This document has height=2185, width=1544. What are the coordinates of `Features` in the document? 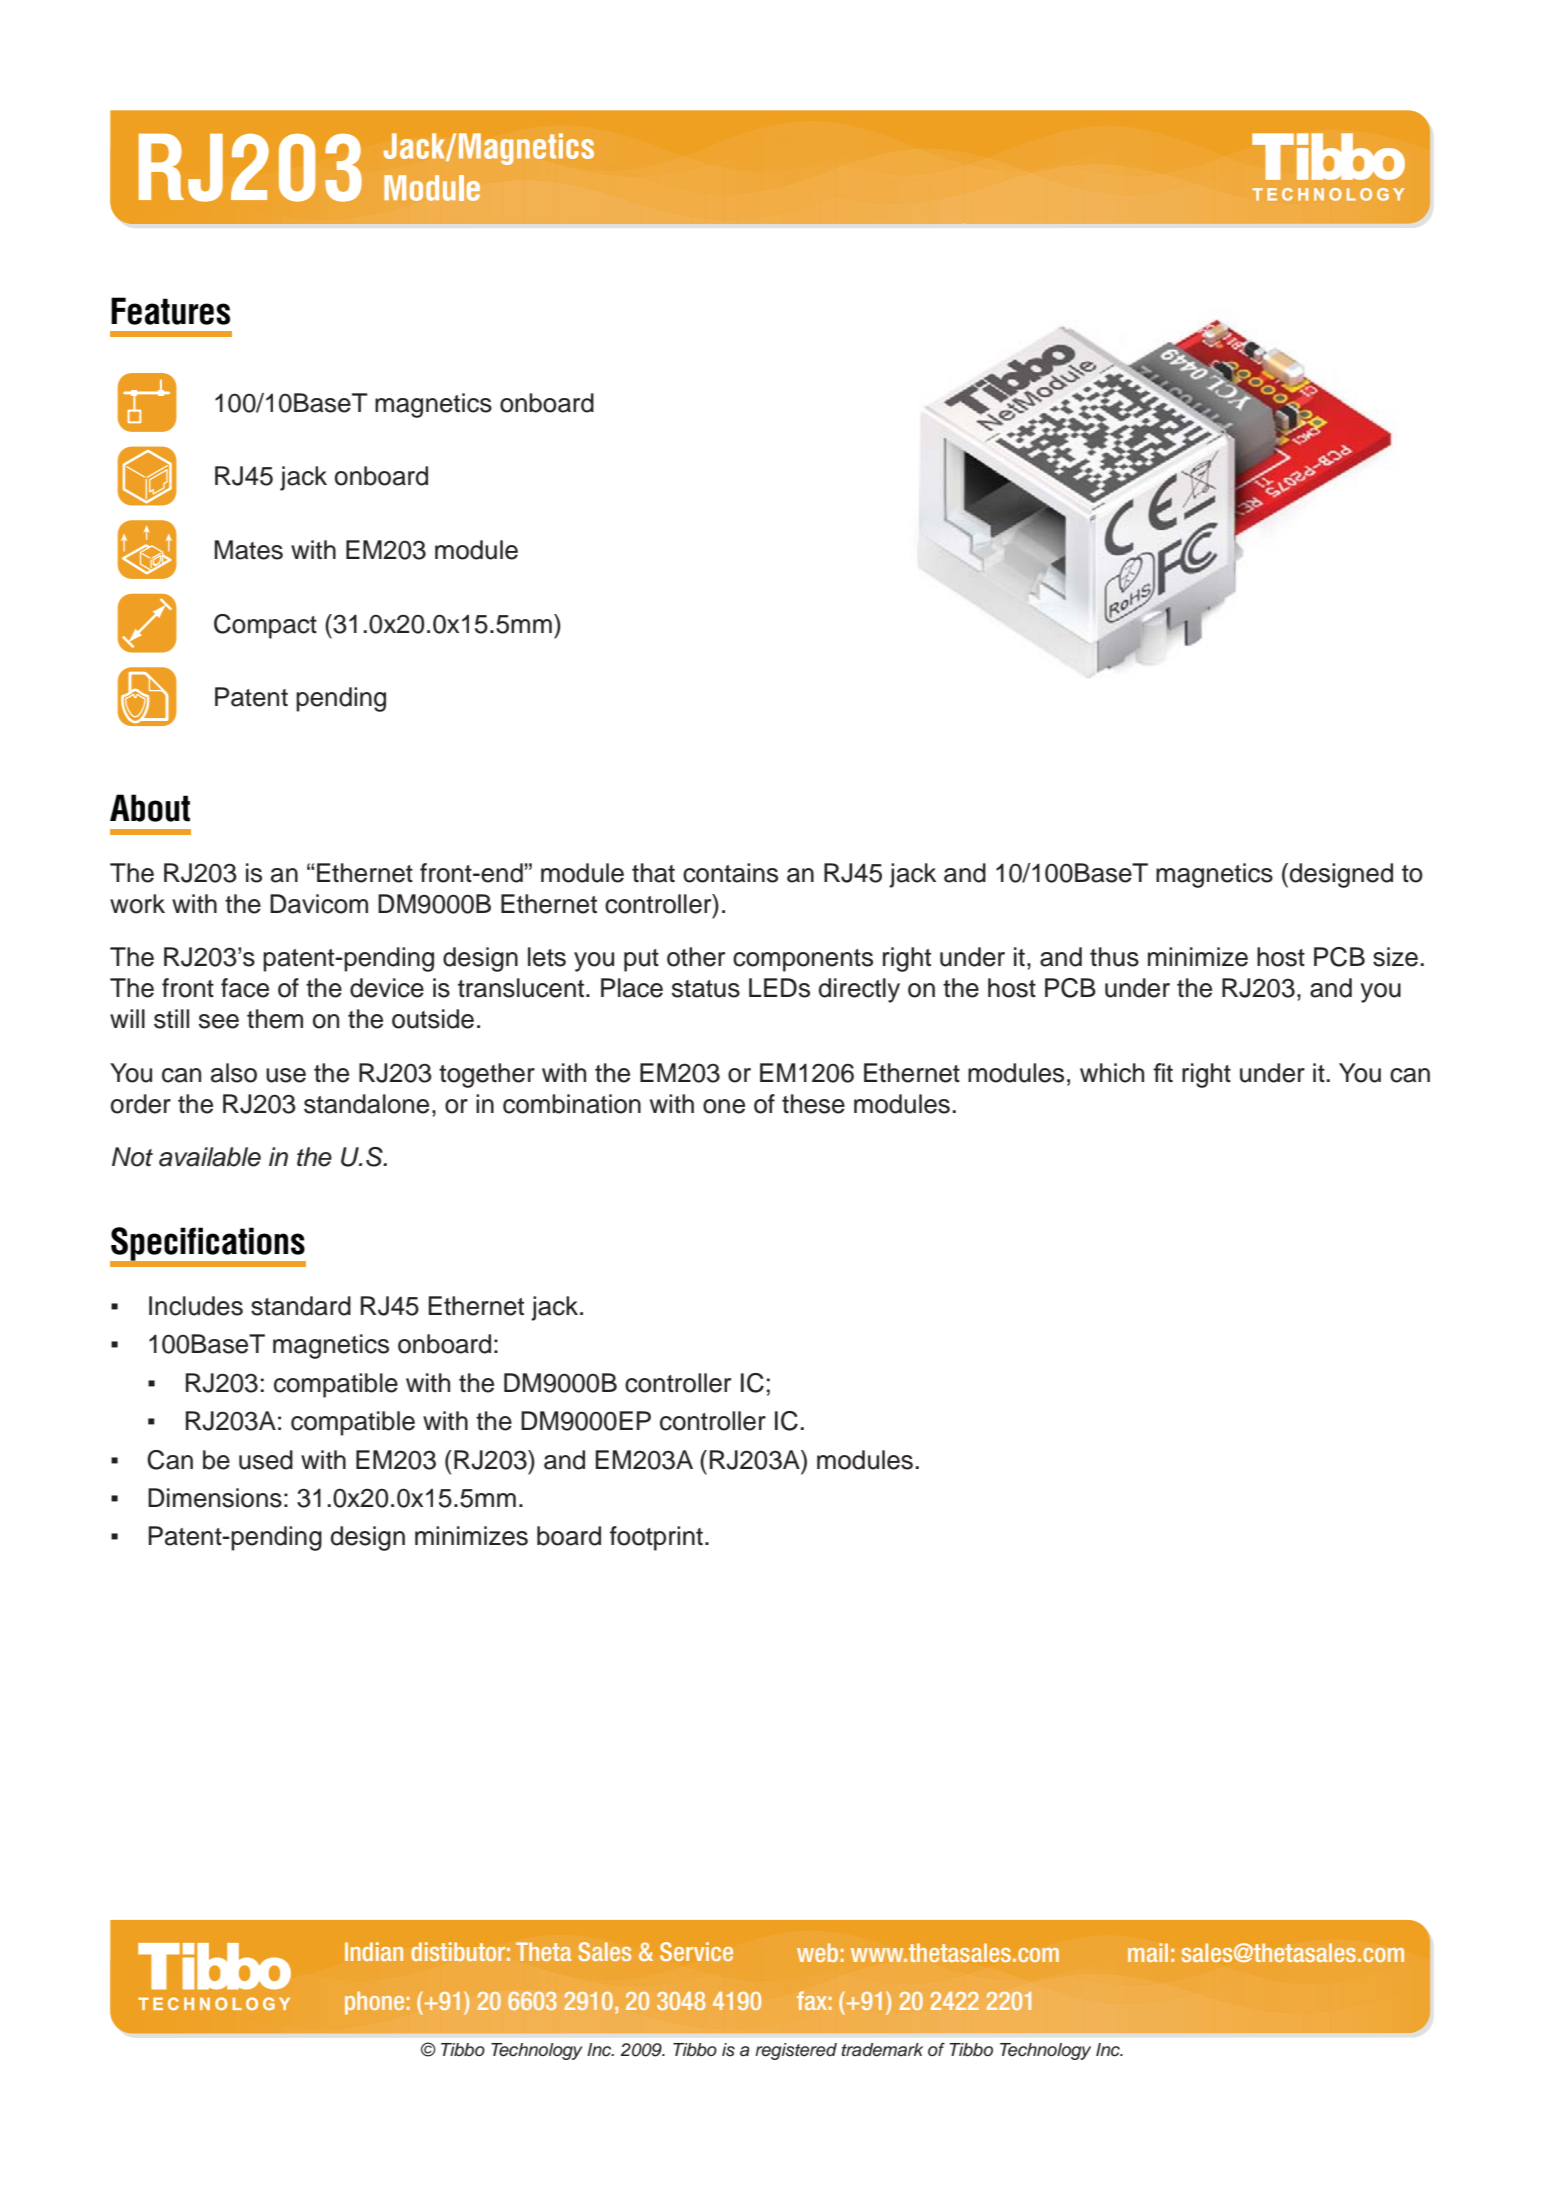 It's located at (170, 311).
